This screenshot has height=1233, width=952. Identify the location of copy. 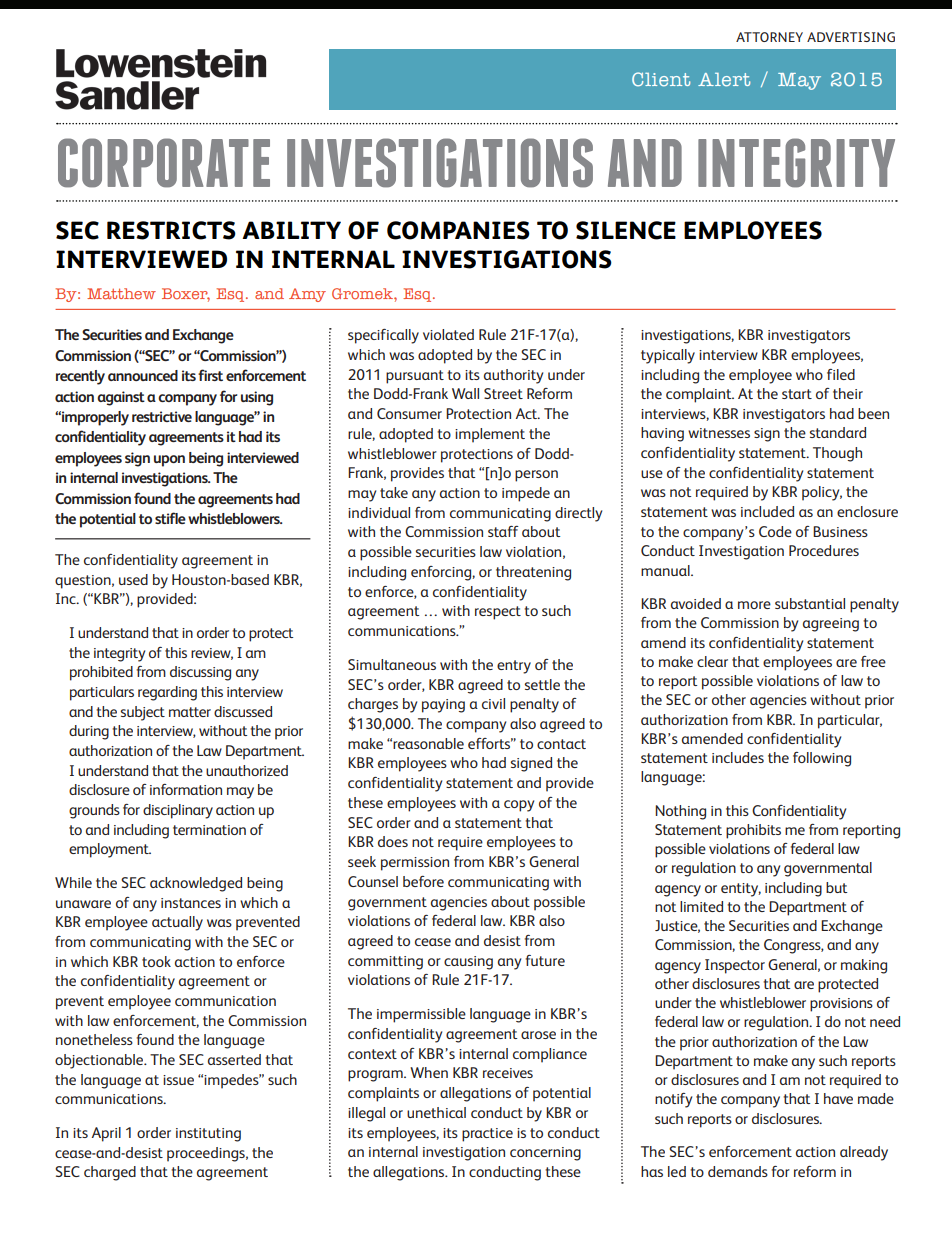
(519, 806).
